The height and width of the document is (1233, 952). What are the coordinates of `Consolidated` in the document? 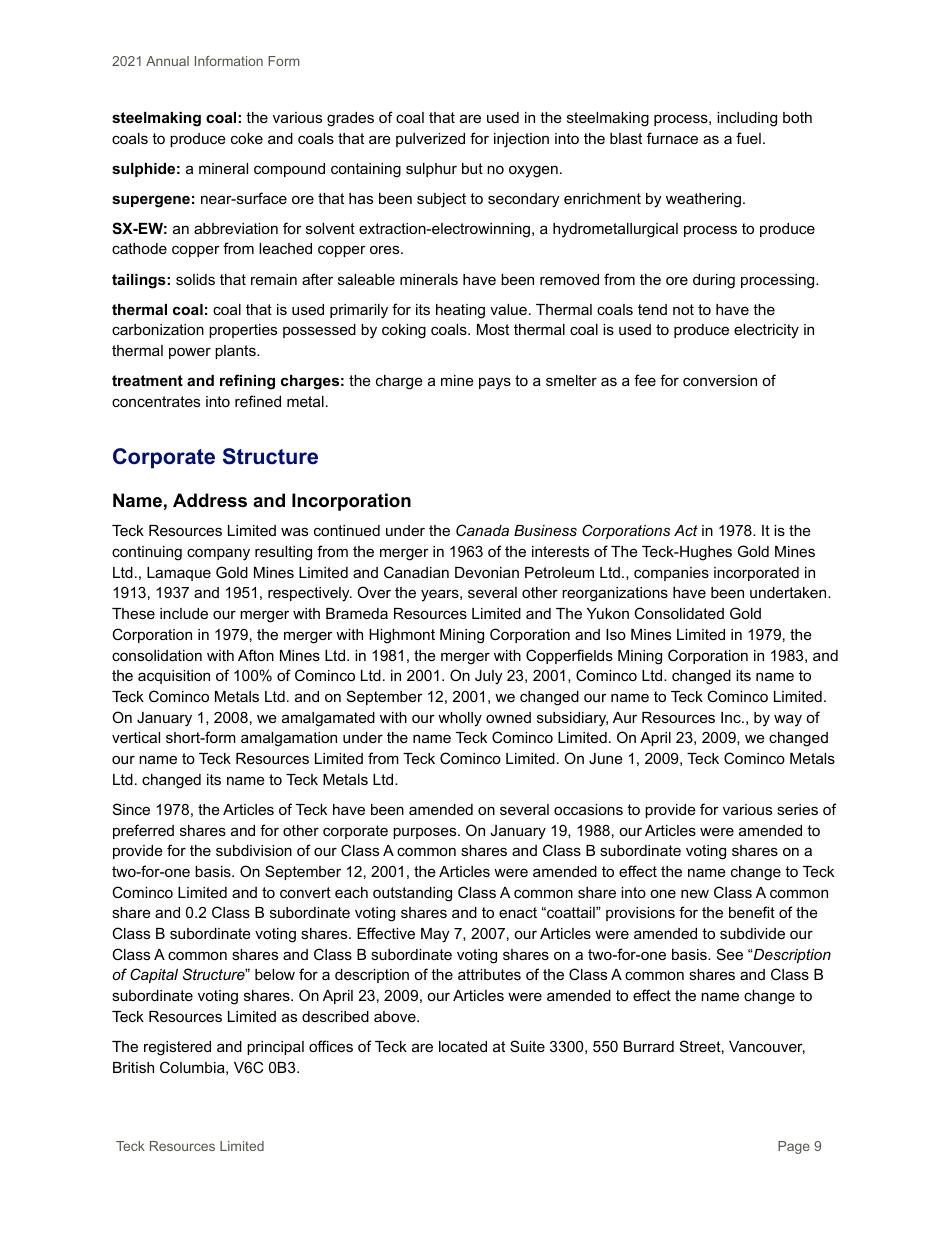 It's located at (679, 613).
